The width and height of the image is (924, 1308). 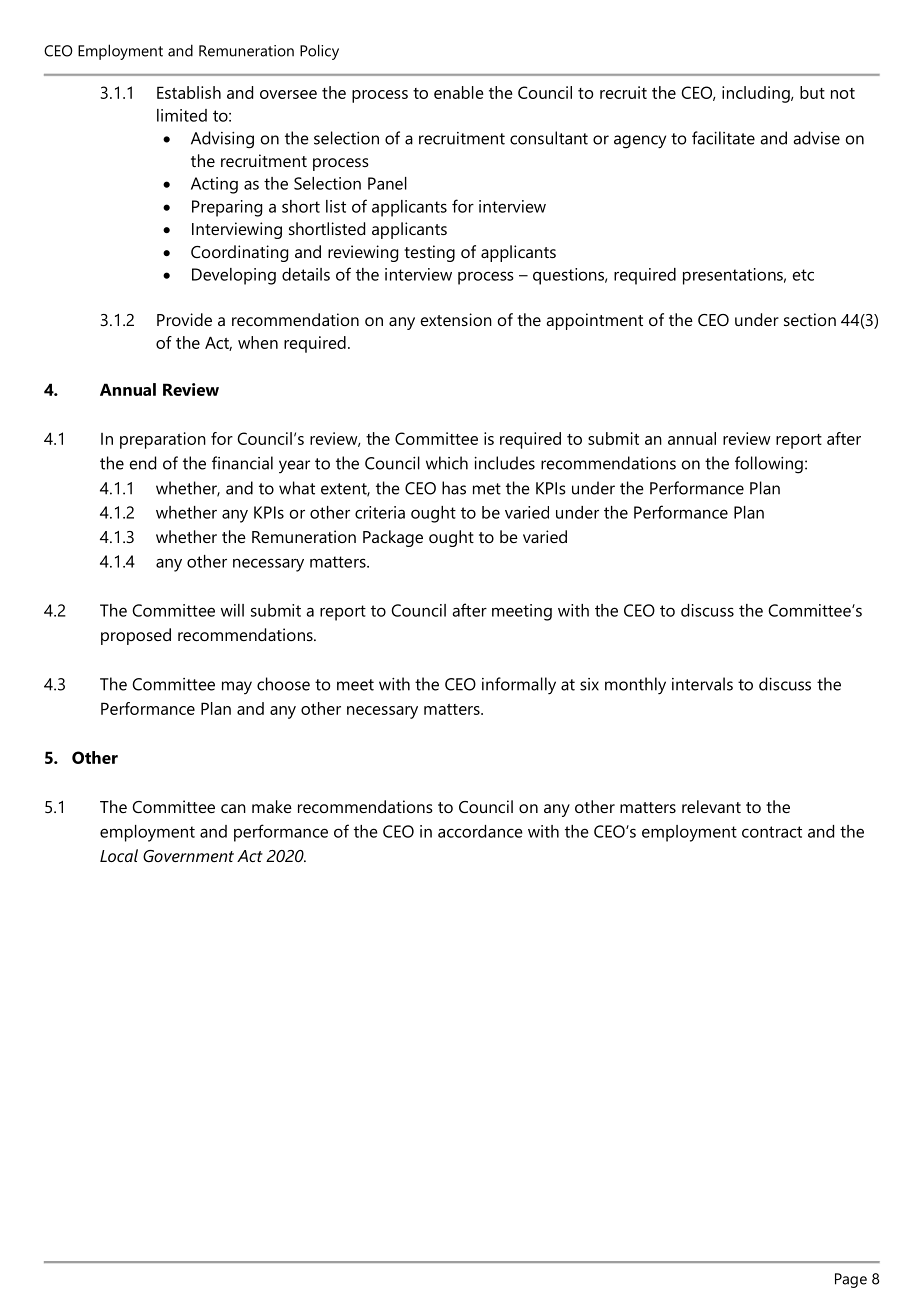 What do you see at coordinates (189, 92) in the image?
I see `Establish` at bounding box center [189, 92].
